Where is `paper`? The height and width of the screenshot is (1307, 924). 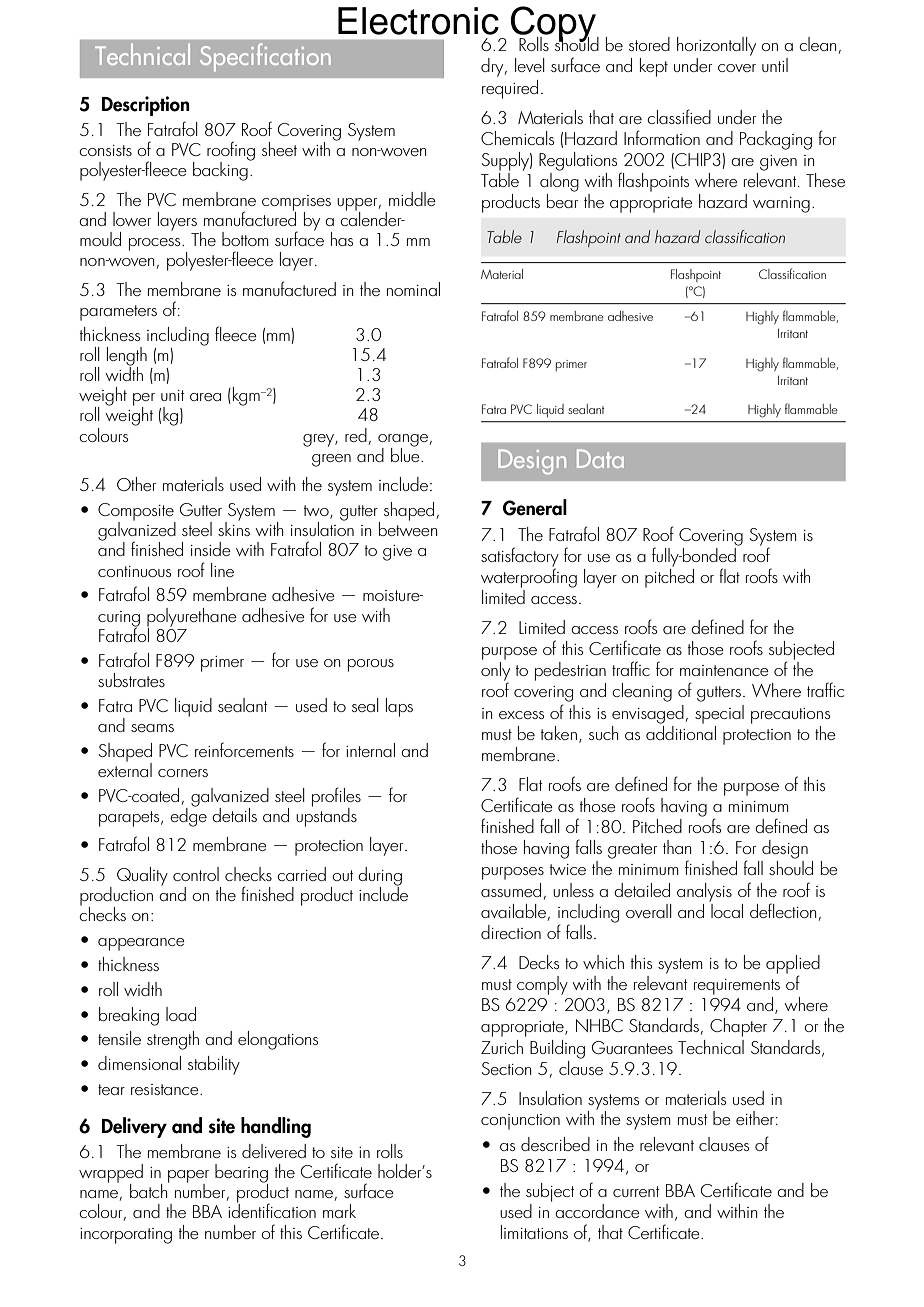 paper is located at coordinates (188, 1177).
